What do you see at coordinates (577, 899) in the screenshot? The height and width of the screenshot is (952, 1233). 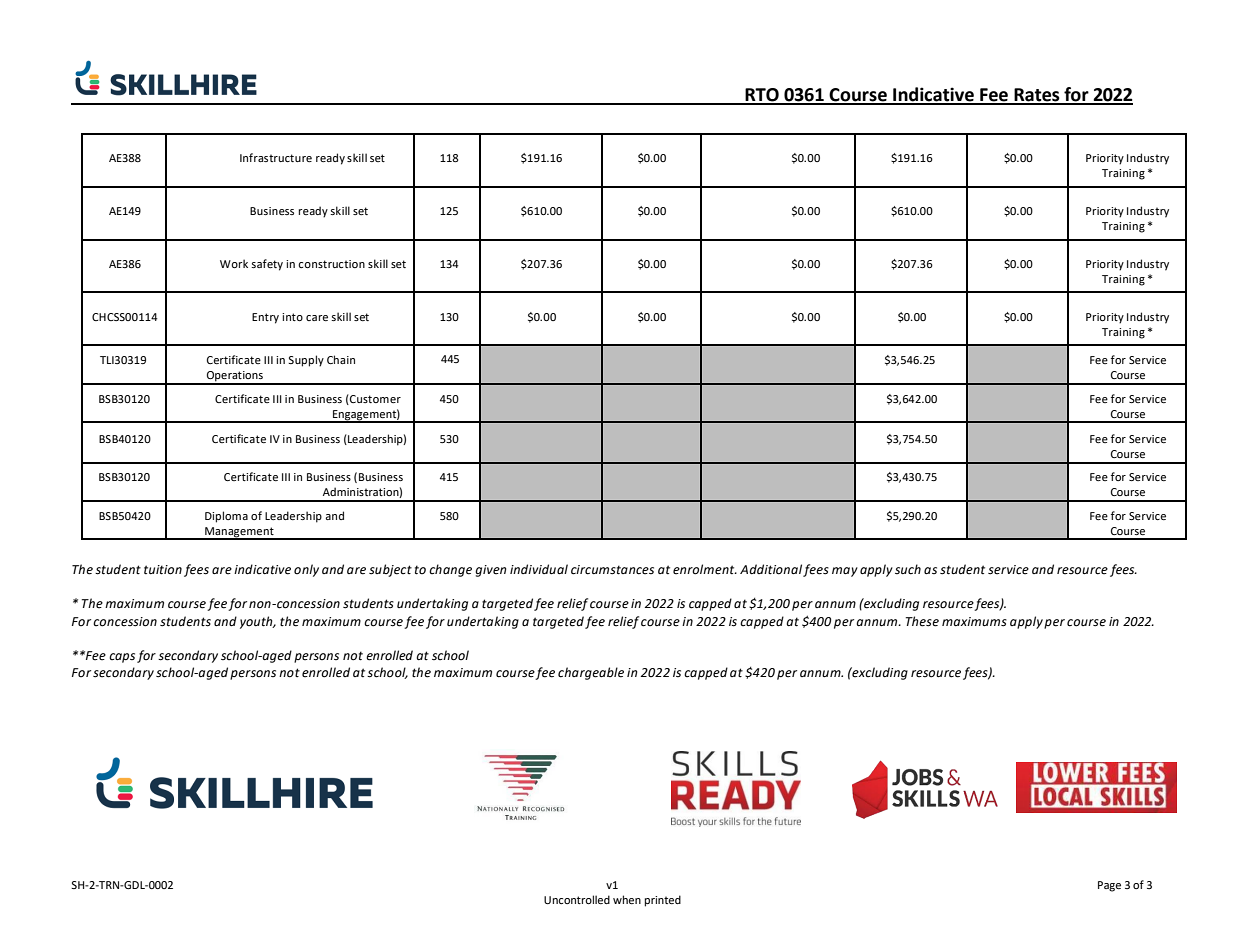 I see `Uncontrolled` at bounding box center [577, 899].
